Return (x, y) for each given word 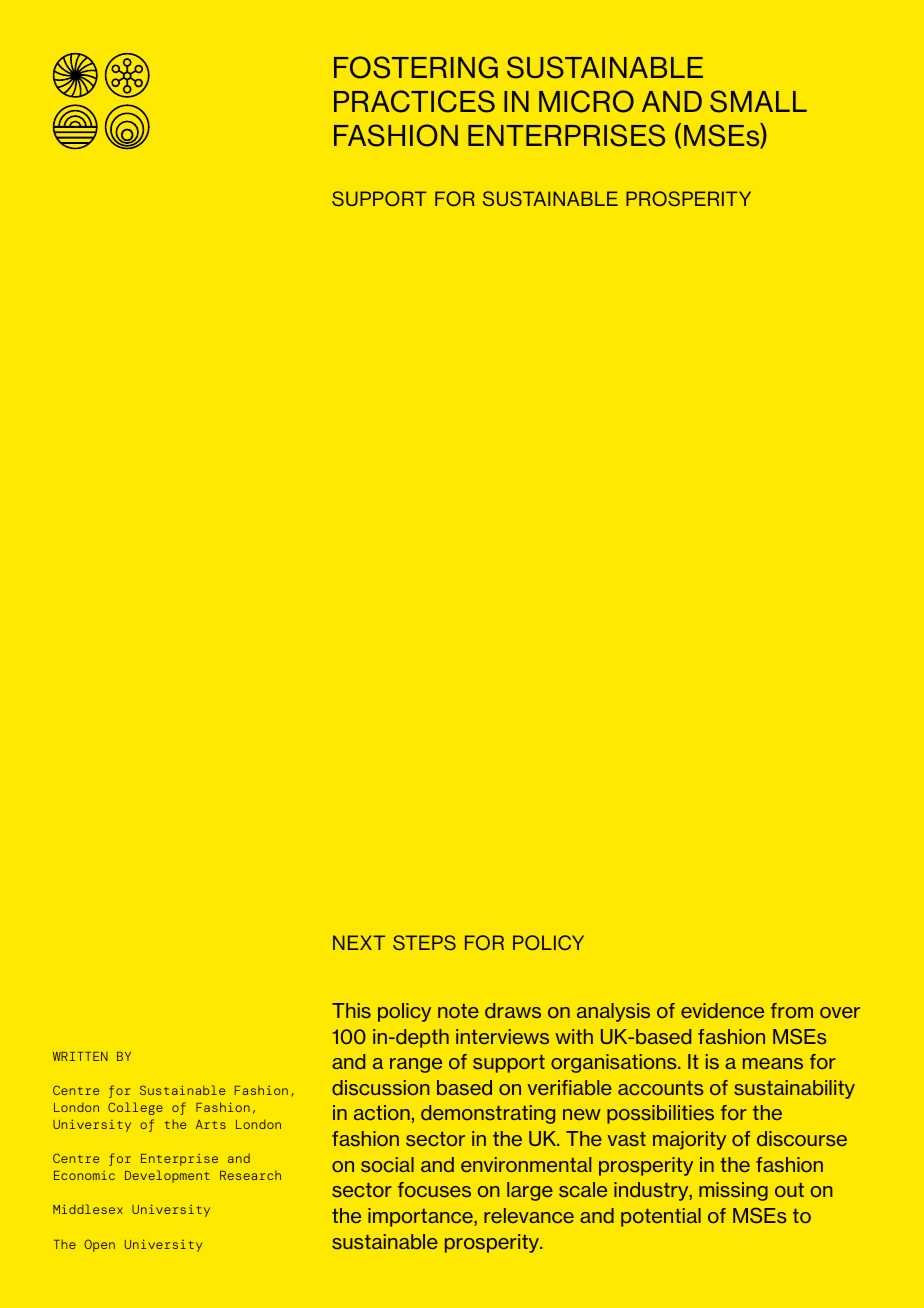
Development (167, 1176)
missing (733, 1191)
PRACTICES (414, 101)
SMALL (758, 101)
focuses (434, 1189)
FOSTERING (416, 67)
